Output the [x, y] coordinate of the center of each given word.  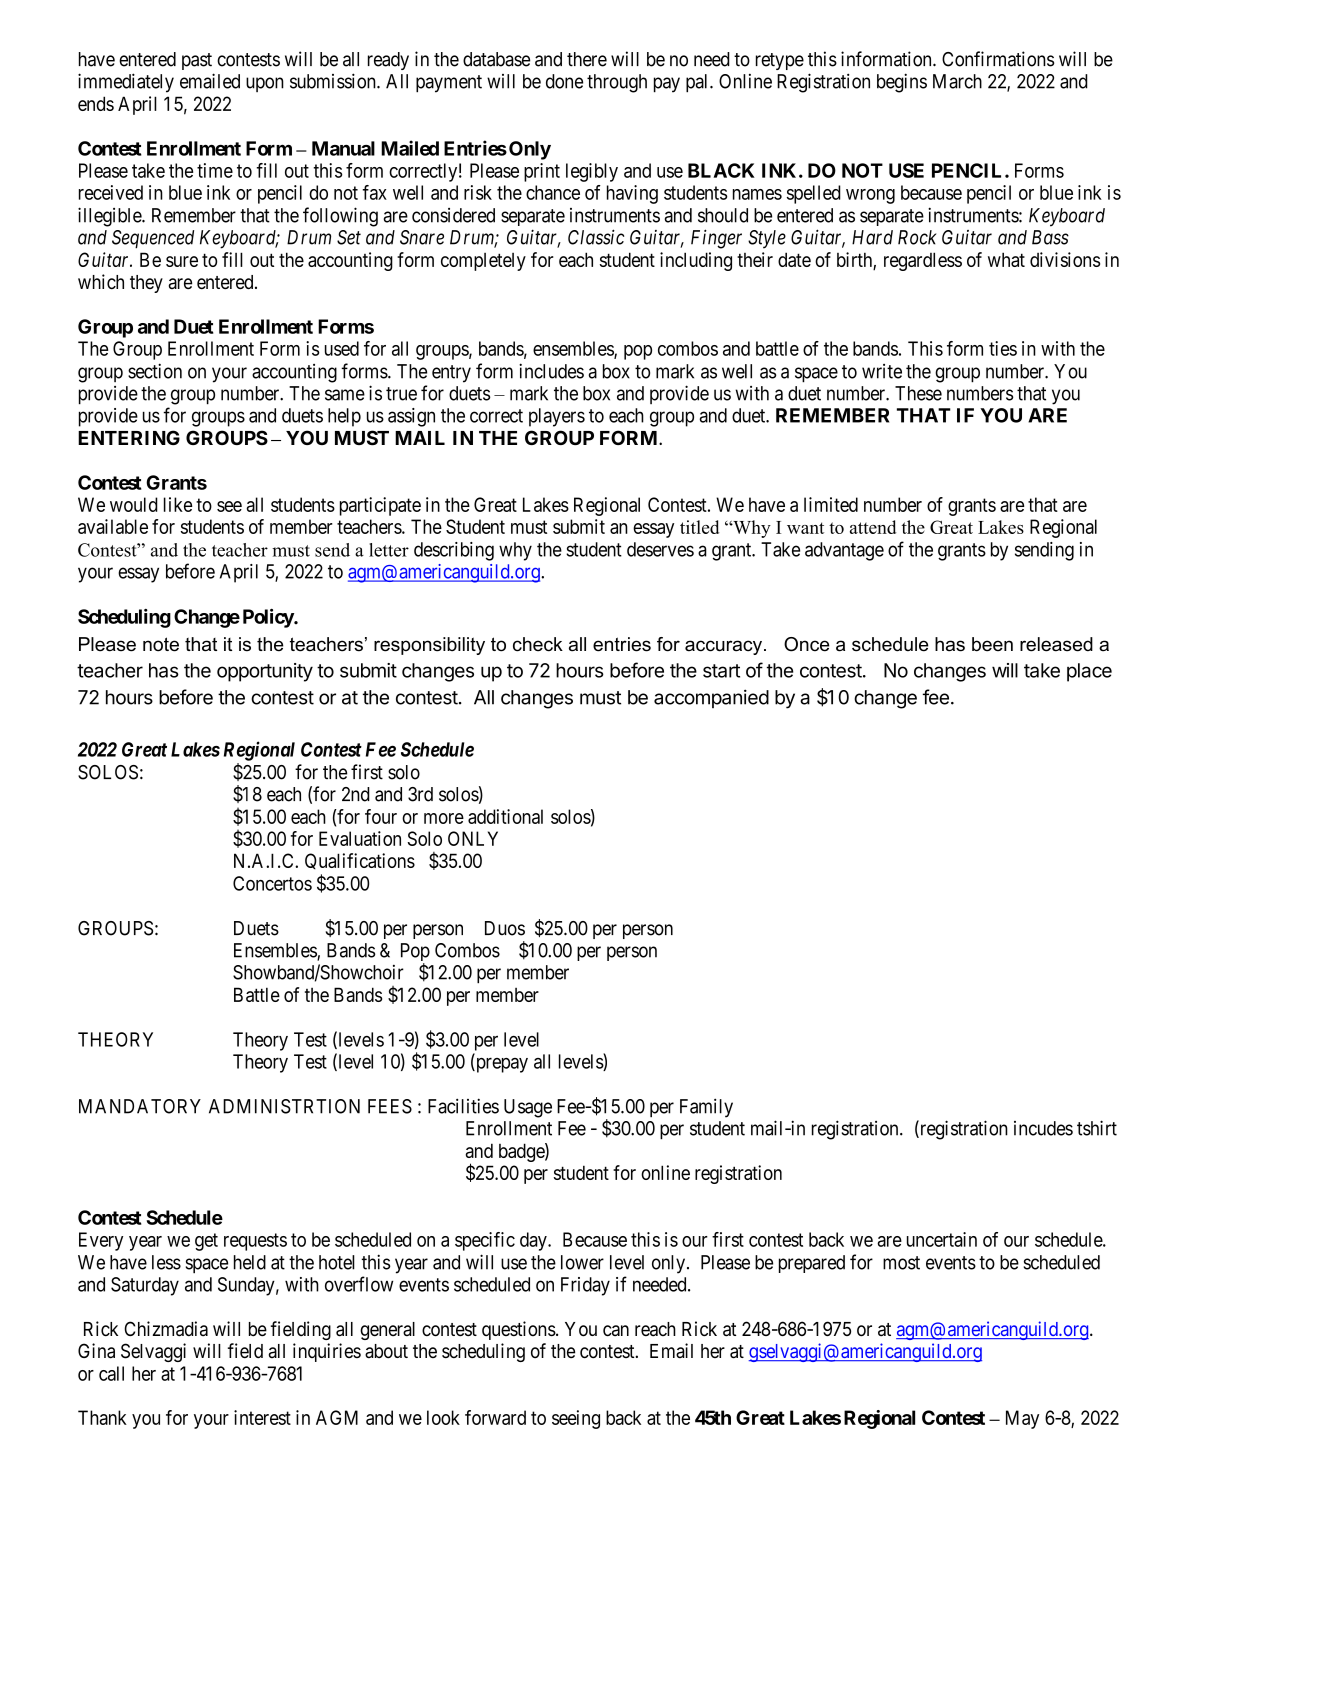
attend [873, 527]
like [178, 504]
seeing [576, 1419]
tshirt [1097, 1128]
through [617, 83]
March [957, 81]
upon [265, 84]
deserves [660, 549]
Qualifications [360, 861]
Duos [505, 928]
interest [262, 1417]
